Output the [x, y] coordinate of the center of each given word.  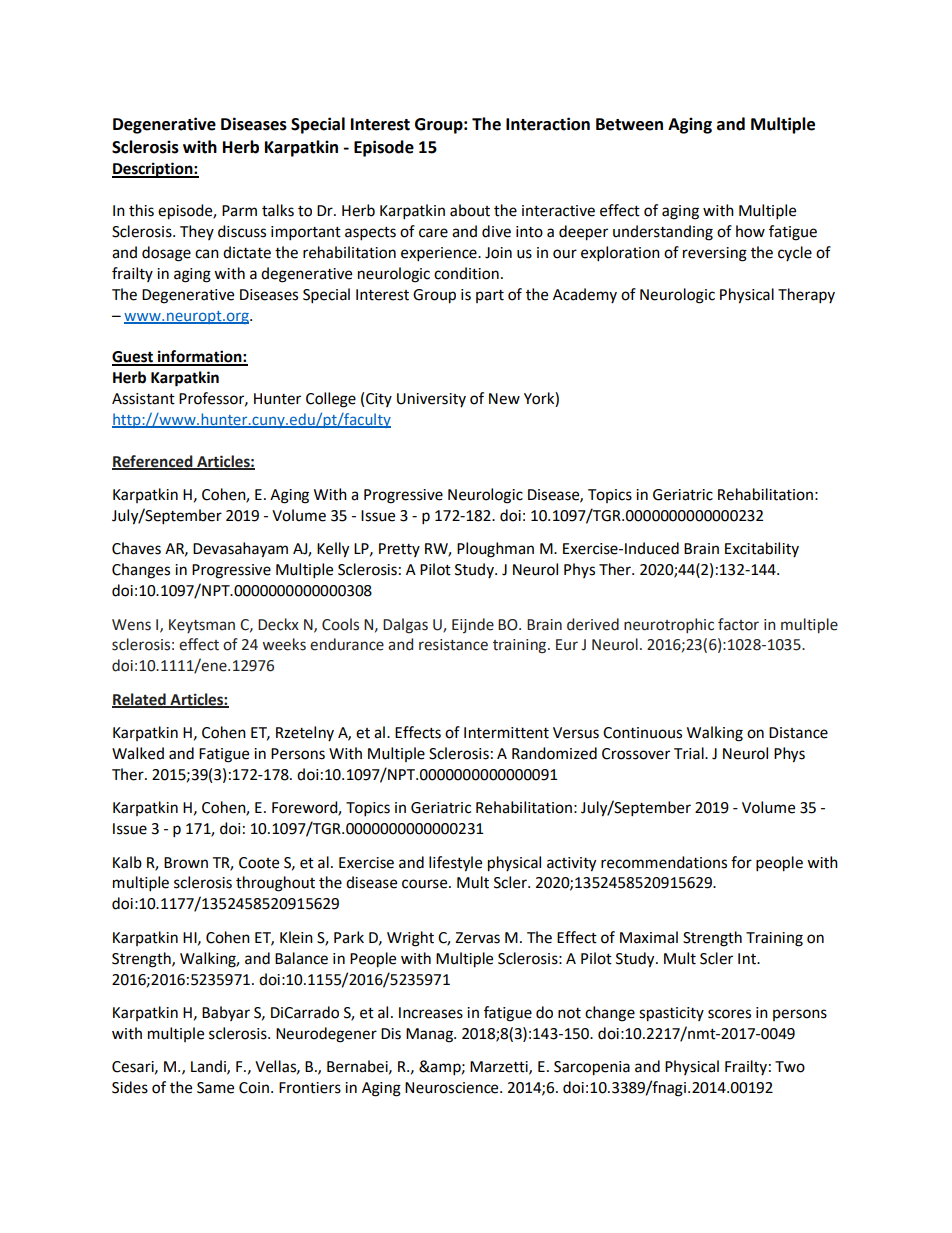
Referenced [153, 462]
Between [629, 124]
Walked [138, 753]
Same [215, 1088]
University [431, 400]
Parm [239, 211]
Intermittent [506, 733]
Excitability [762, 549]
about [470, 210]
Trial [690, 753]
